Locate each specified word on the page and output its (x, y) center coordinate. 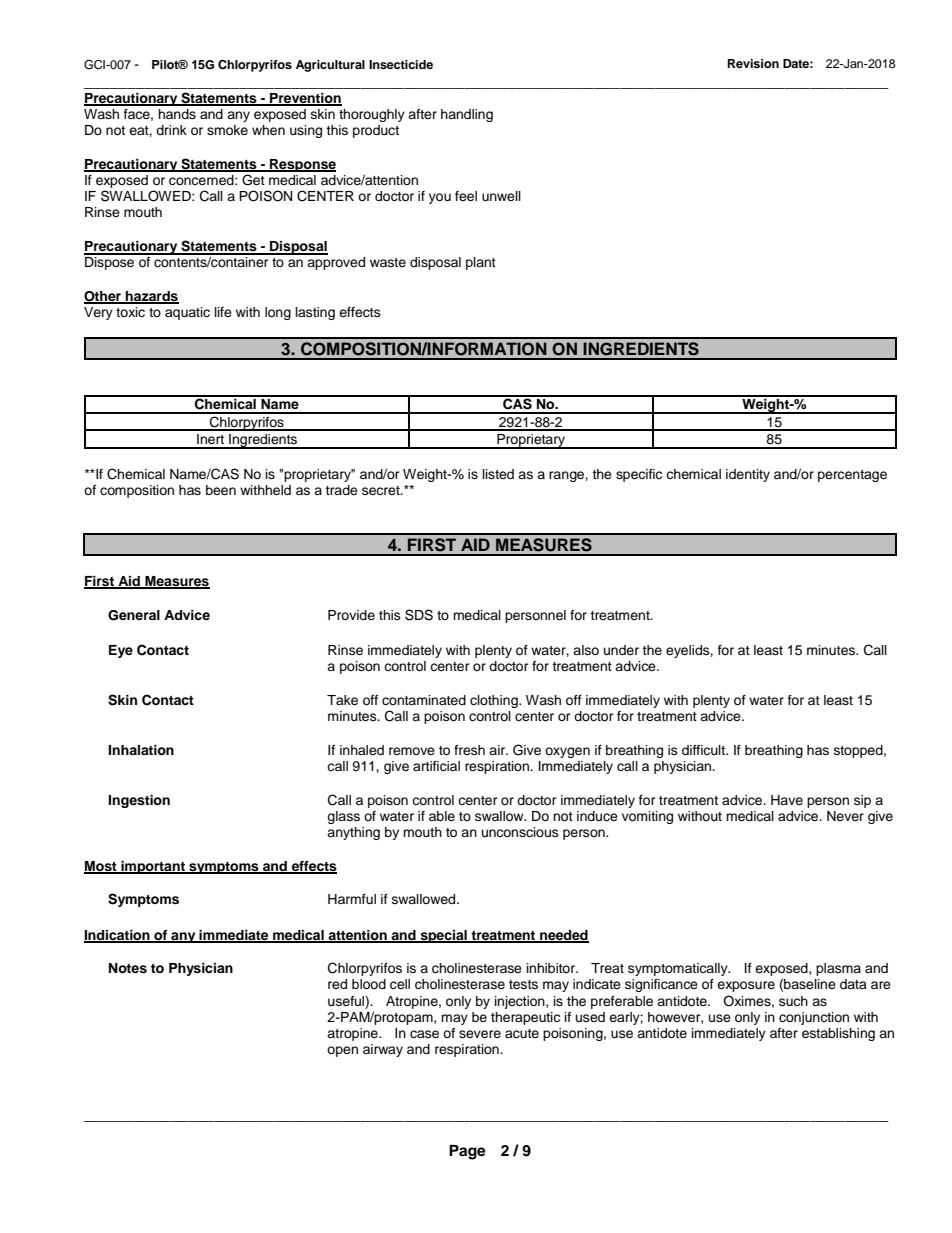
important (153, 867)
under (621, 650)
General (134, 615)
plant (481, 263)
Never (845, 816)
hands (177, 114)
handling (467, 115)
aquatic (187, 313)
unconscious (520, 832)
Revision (753, 63)
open (342, 1051)
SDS (419, 615)
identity (748, 475)
